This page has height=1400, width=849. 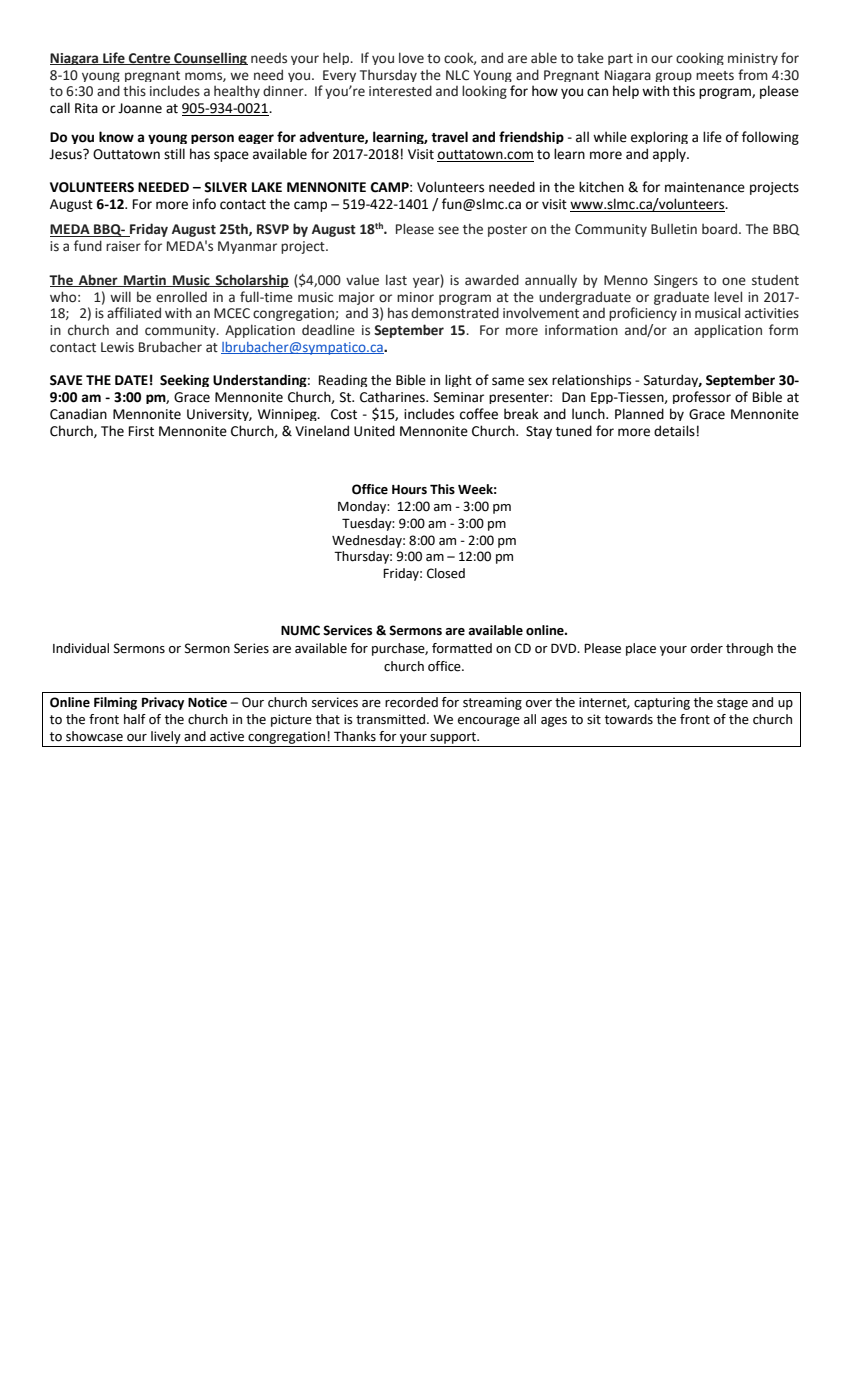 I want to click on interested, so click(x=400, y=91).
